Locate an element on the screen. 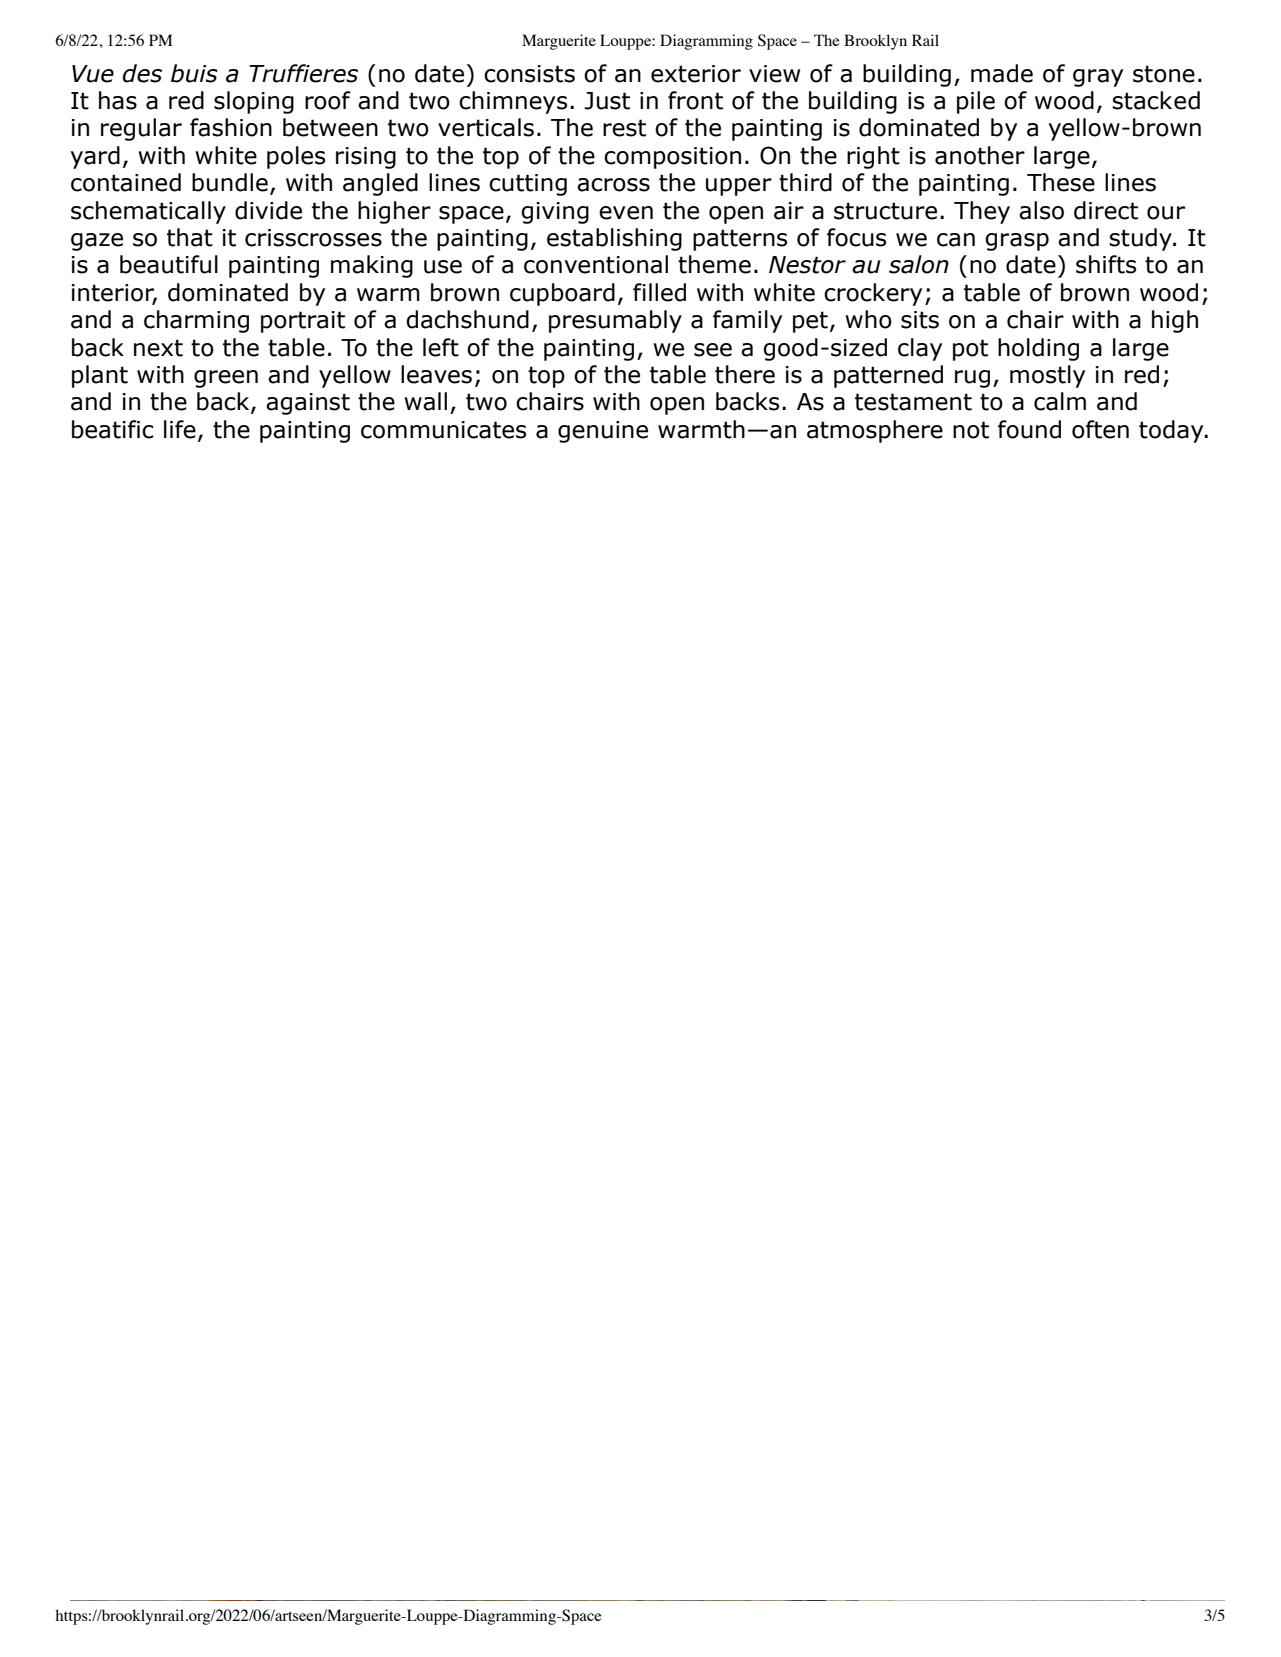 Image resolution: width=1281 pixels, height=1657 pixels. conventional is located at coordinates (596, 264).
